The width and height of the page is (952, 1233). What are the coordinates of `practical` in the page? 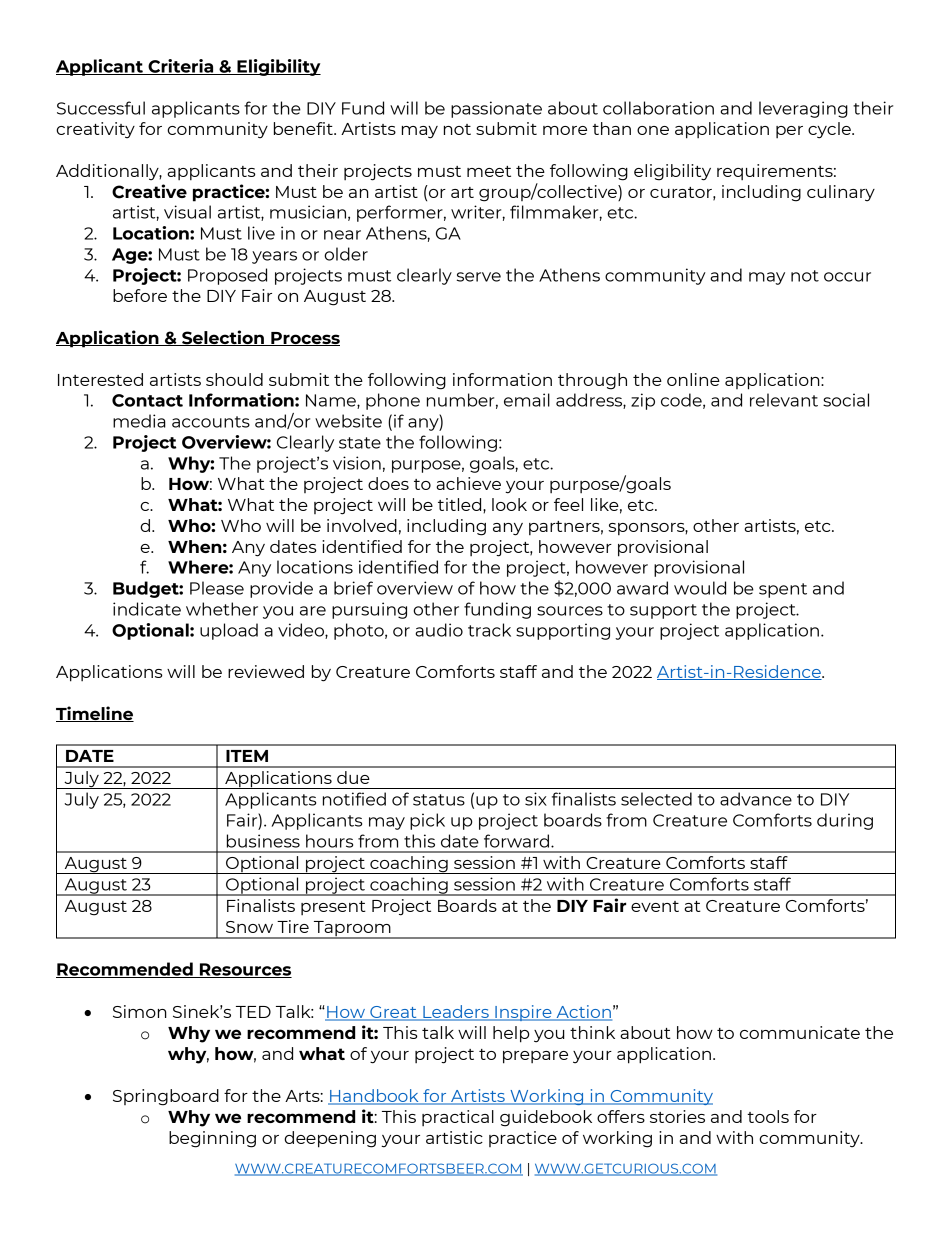 It's located at (458, 1118).
